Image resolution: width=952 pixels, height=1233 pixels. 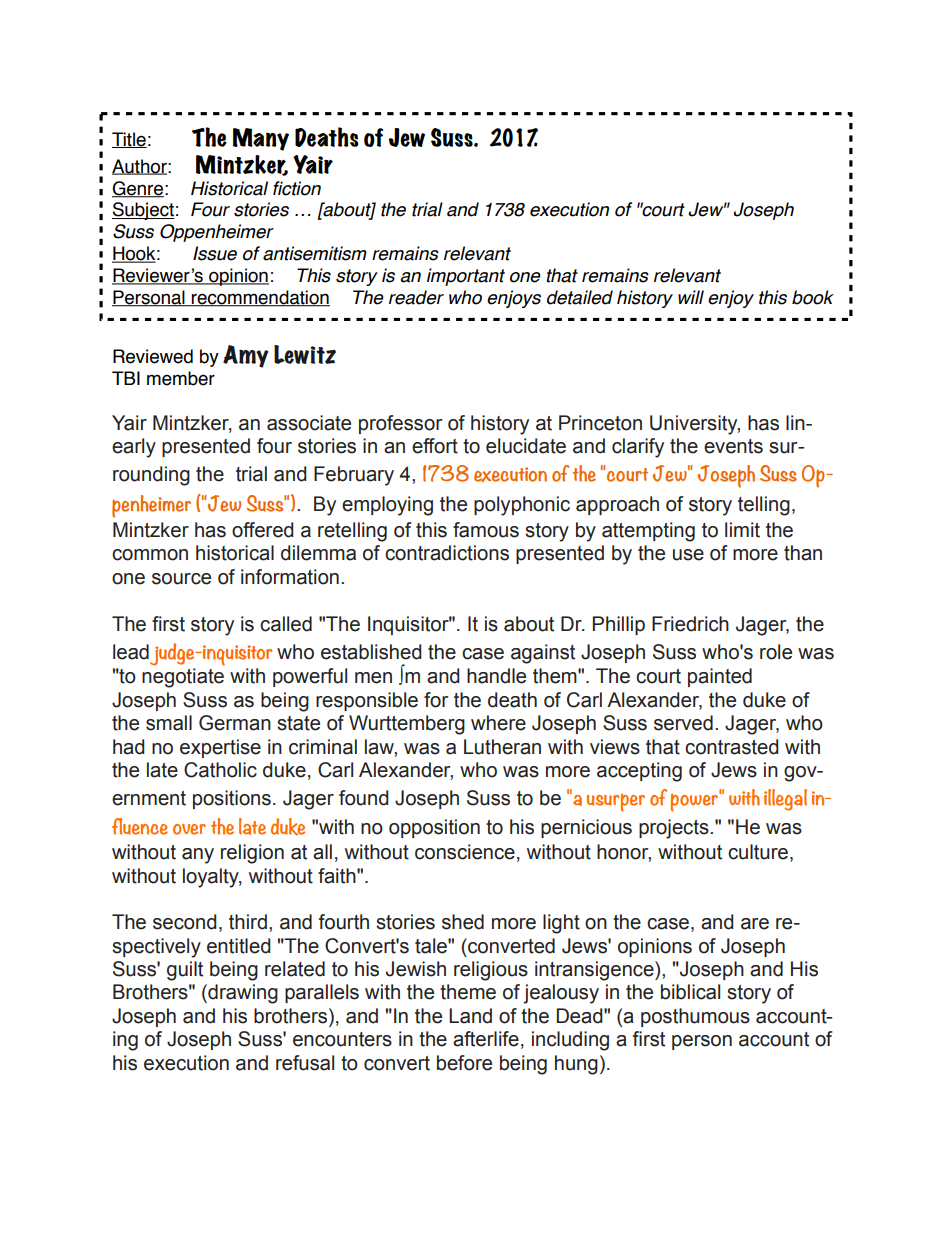 I want to click on Many, so click(x=261, y=139).
